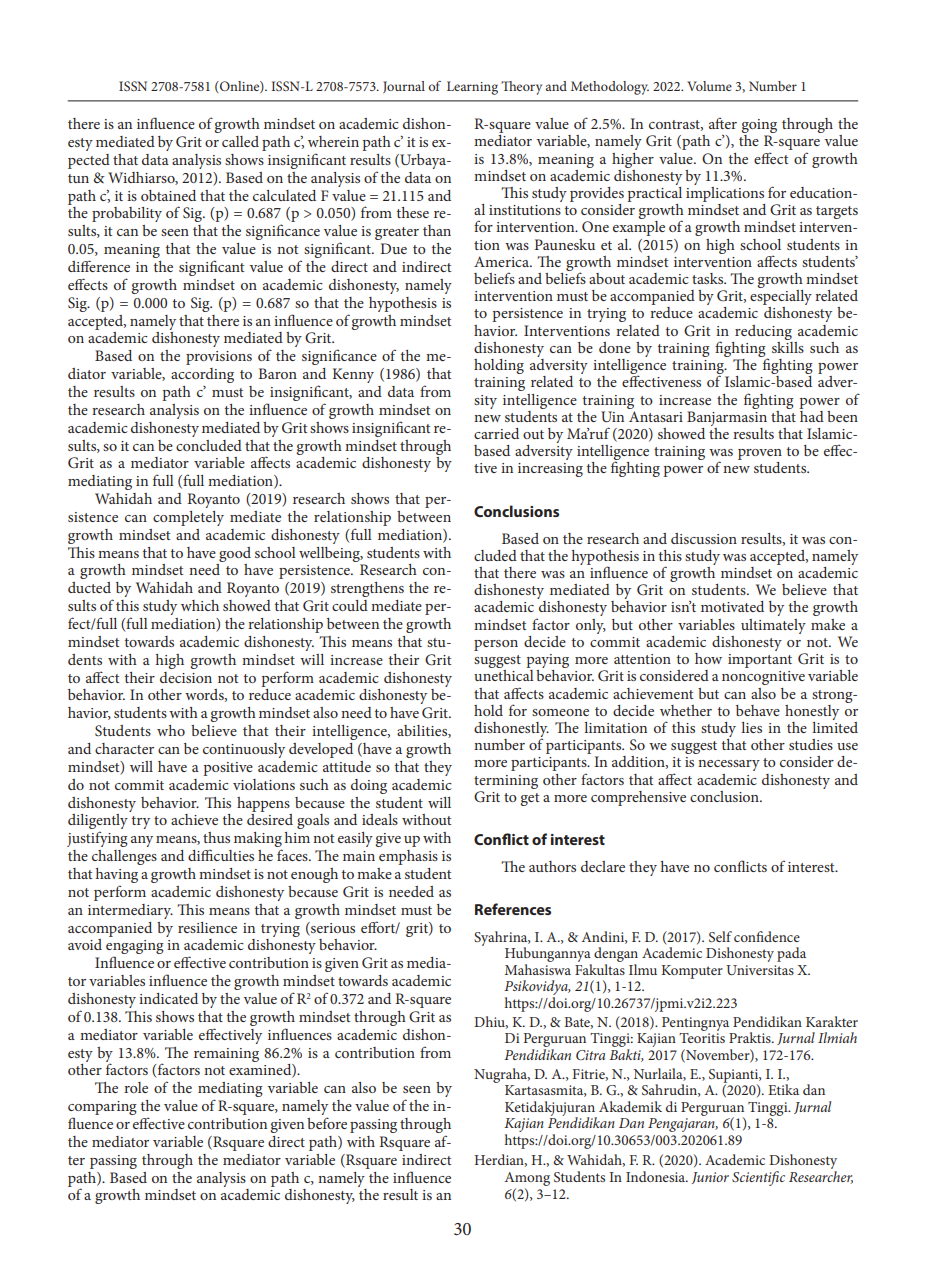 This image has height=1288, width=926. Describe the element at coordinates (102, 1109) in the image. I see `comparing` at that location.
